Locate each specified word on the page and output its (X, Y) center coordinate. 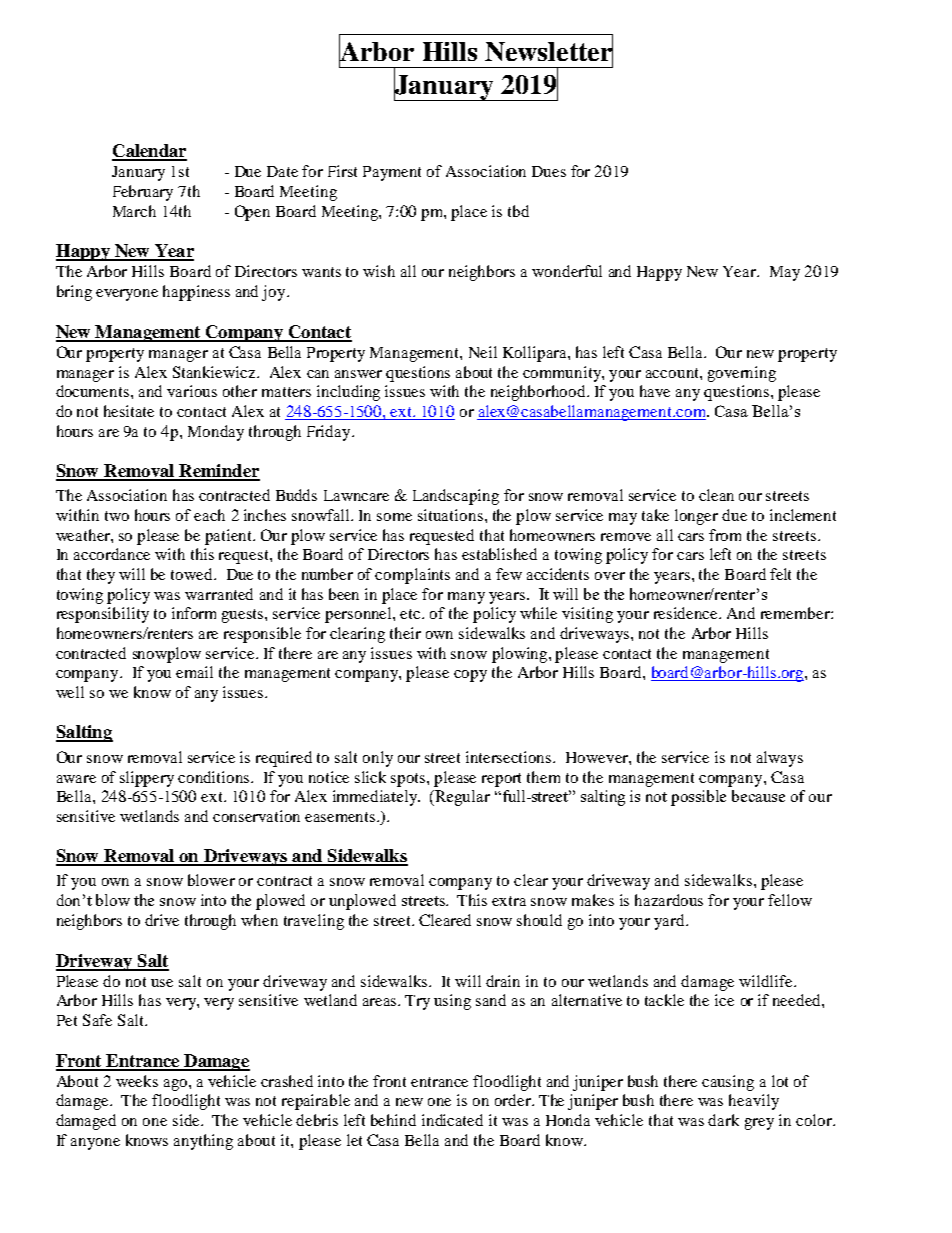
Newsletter (549, 51)
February (143, 193)
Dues (549, 171)
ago (177, 1085)
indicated (452, 1120)
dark (723, 1120)
